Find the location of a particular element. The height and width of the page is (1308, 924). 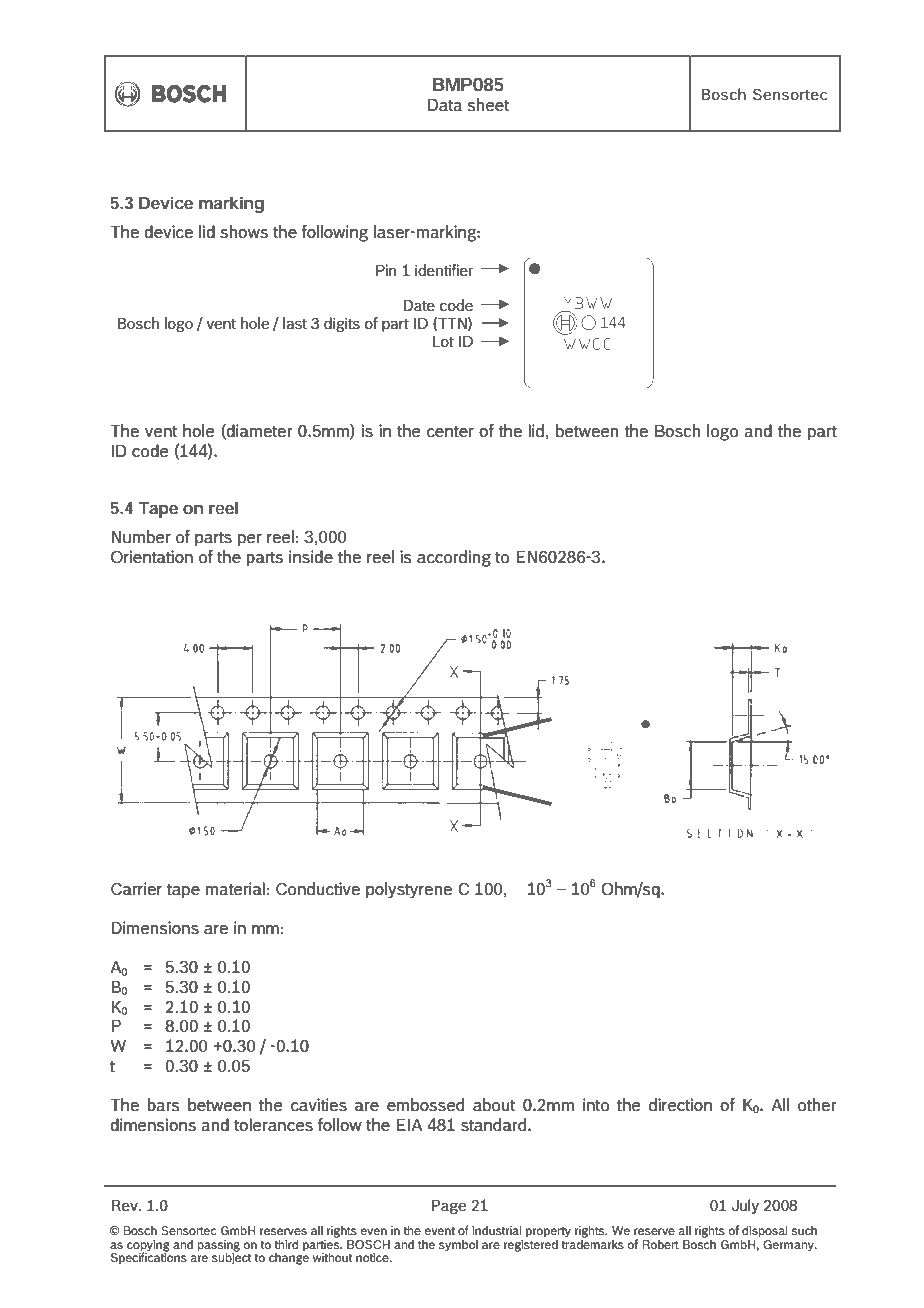

passing is located at coordinates (218, 1246).
